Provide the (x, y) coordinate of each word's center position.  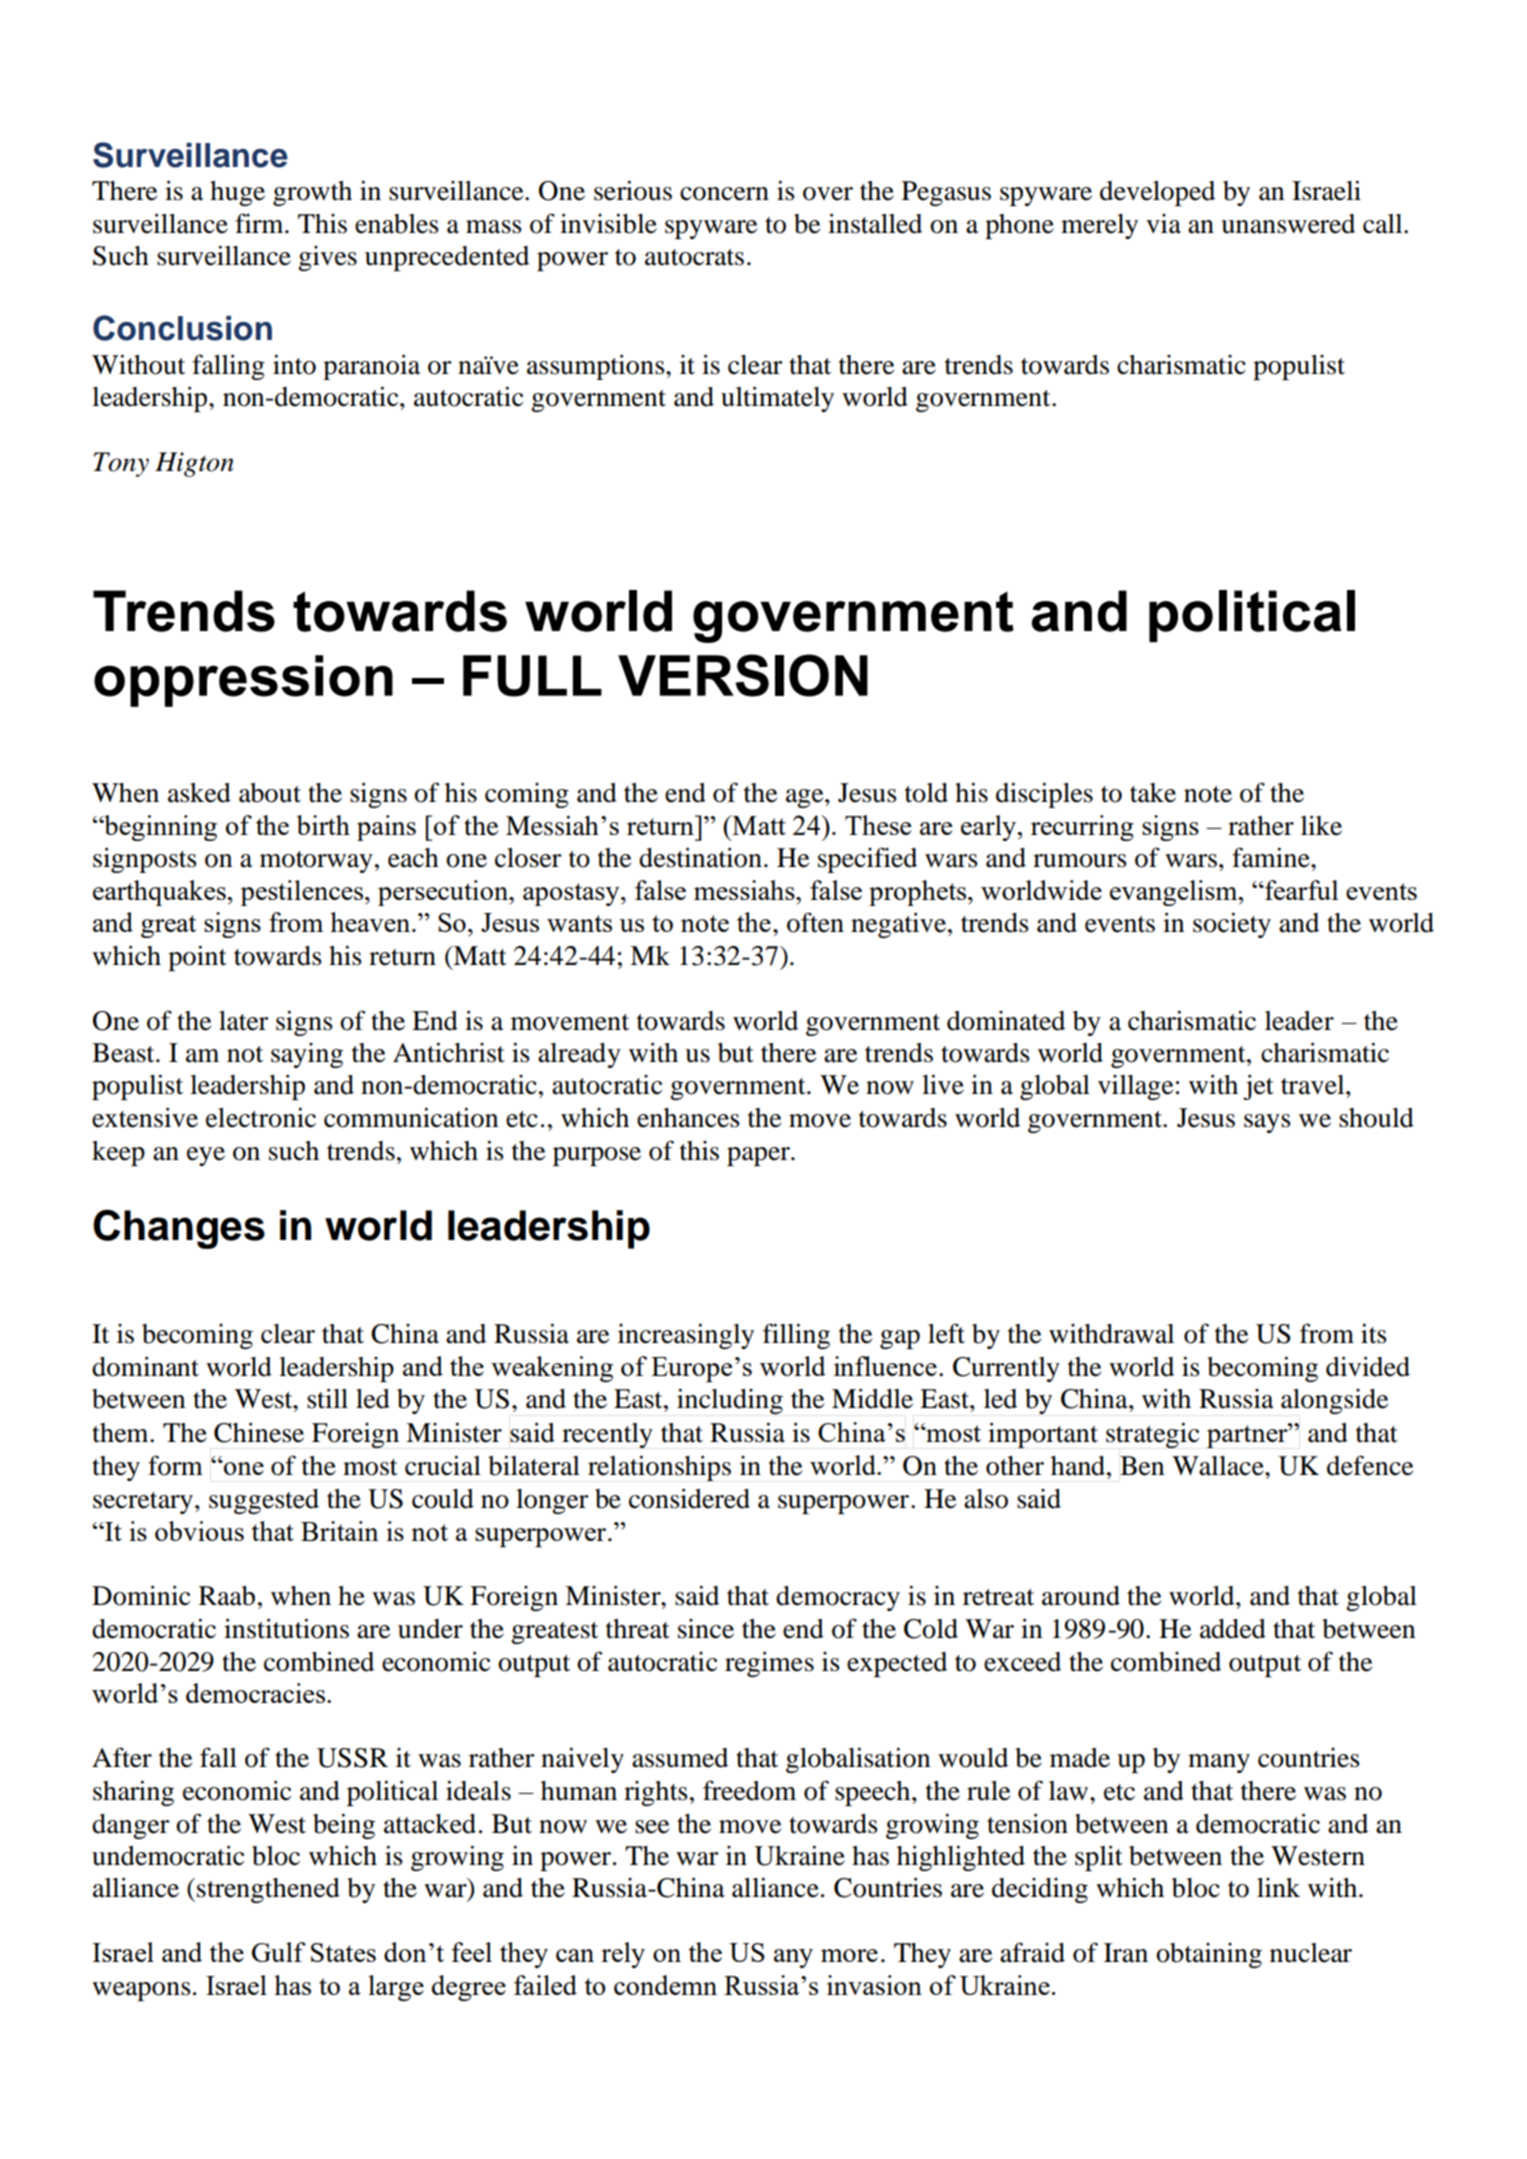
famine (1272, 857)
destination (700, 857)
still (327, 1398)
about (270, 793)
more (849, 1955)
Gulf (279, 1952)
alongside (1334, 1401)
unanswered (1288, 224)
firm (260, 223)
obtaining (1209, 1955)
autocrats (694, 257)
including (730, 1401)
